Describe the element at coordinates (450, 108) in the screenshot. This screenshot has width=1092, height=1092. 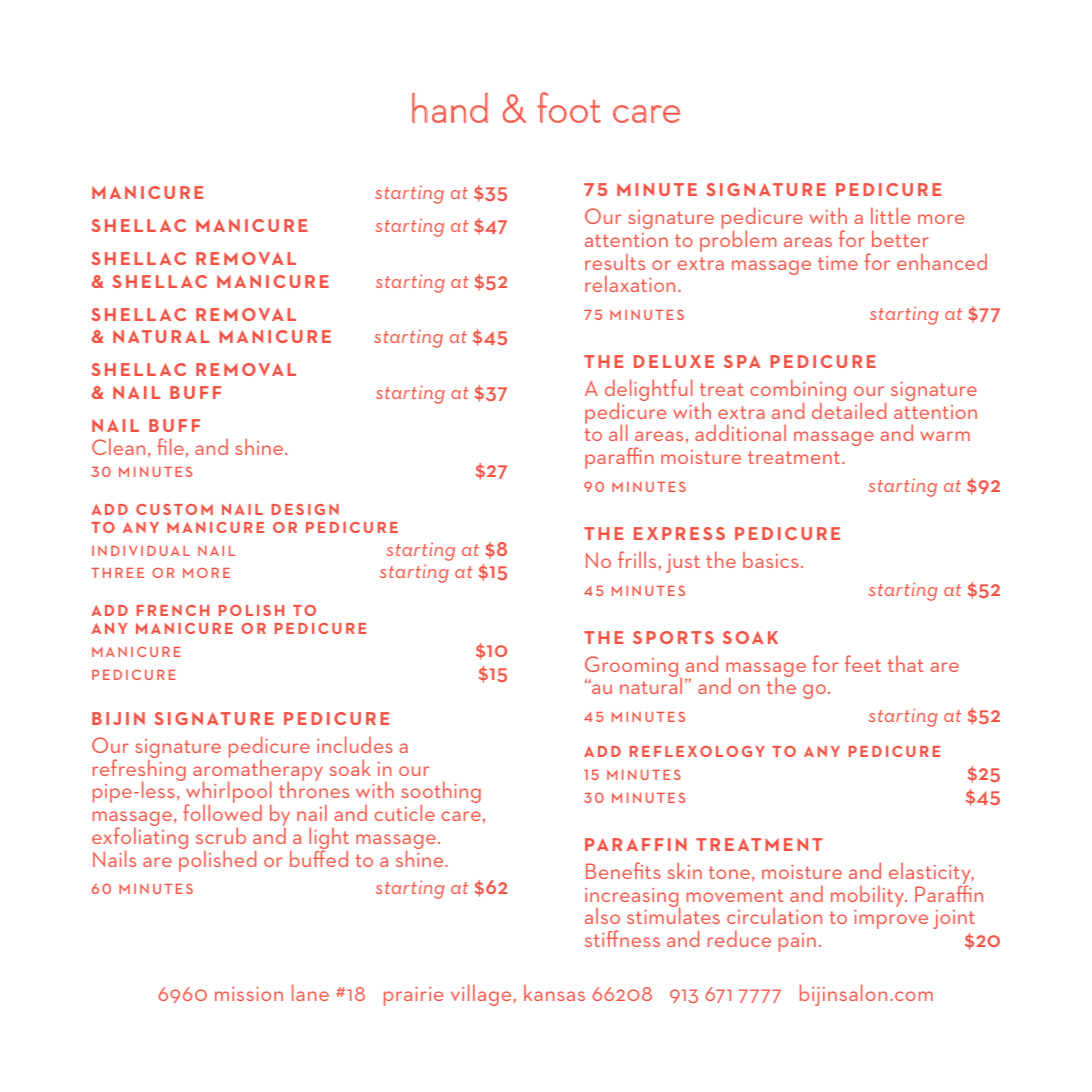
I see `hand` at that location.
